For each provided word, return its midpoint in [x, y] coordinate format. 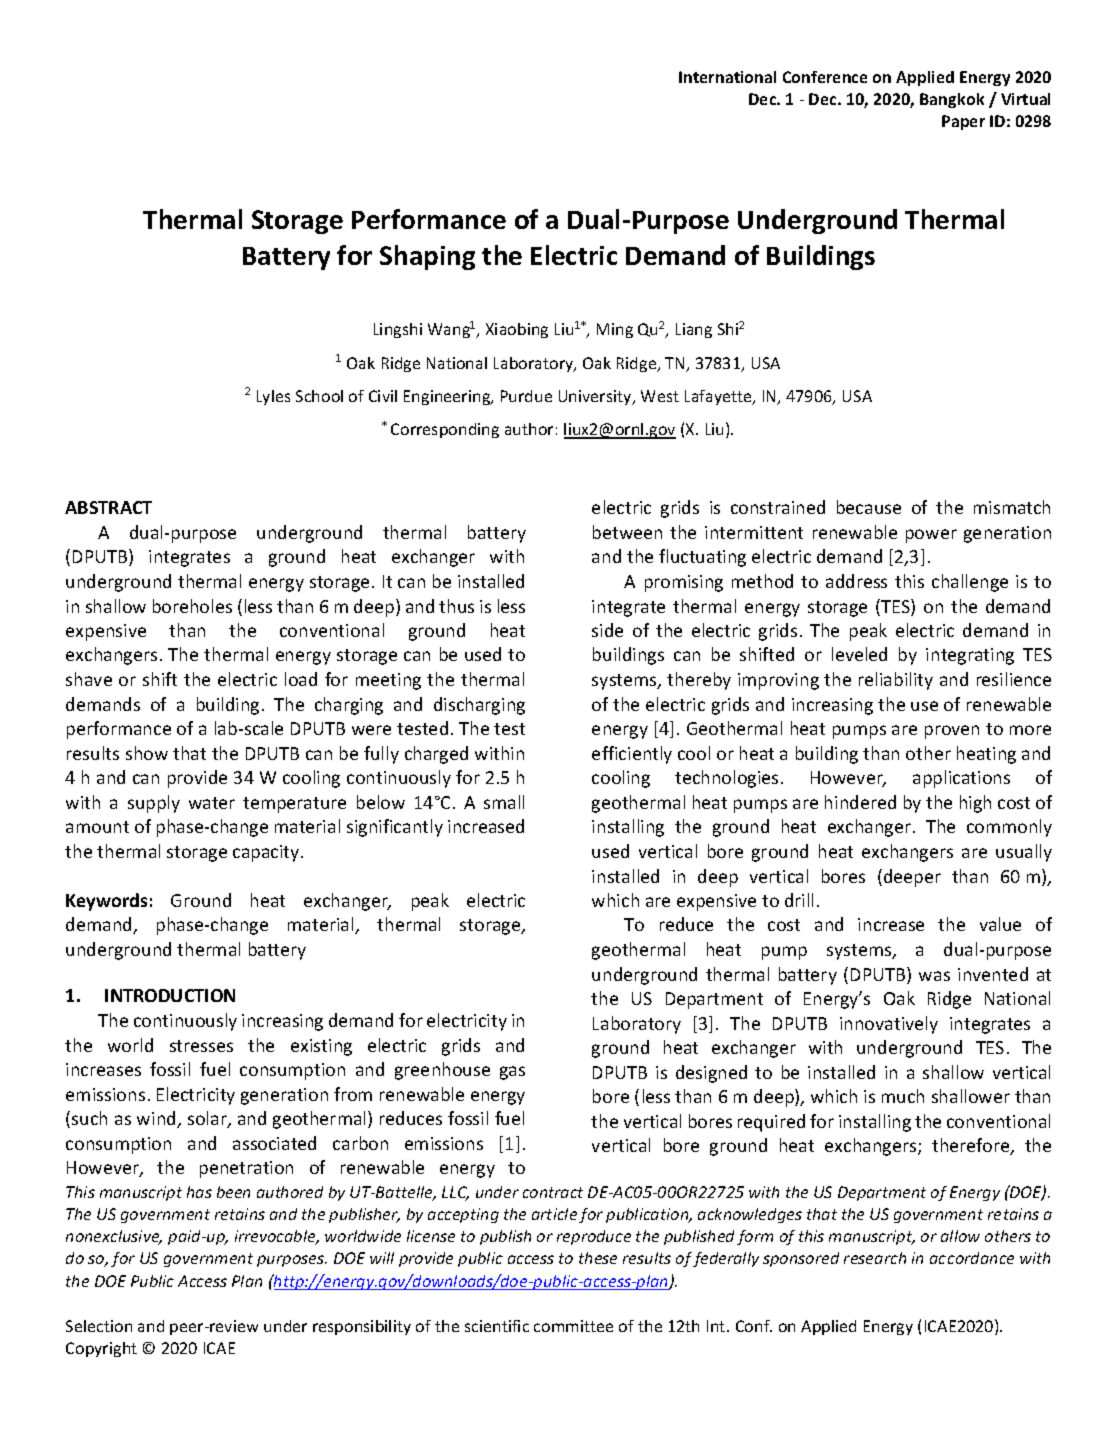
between [627, 532]
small [504, 802]
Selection [99, 1326]
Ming [615, 330]
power [931, 536]
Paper [963, 122]
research [875, 1258]
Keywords [106, 902]
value [1000, 924]
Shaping [427, 257]
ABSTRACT [108, 507]
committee [573, 1326]
